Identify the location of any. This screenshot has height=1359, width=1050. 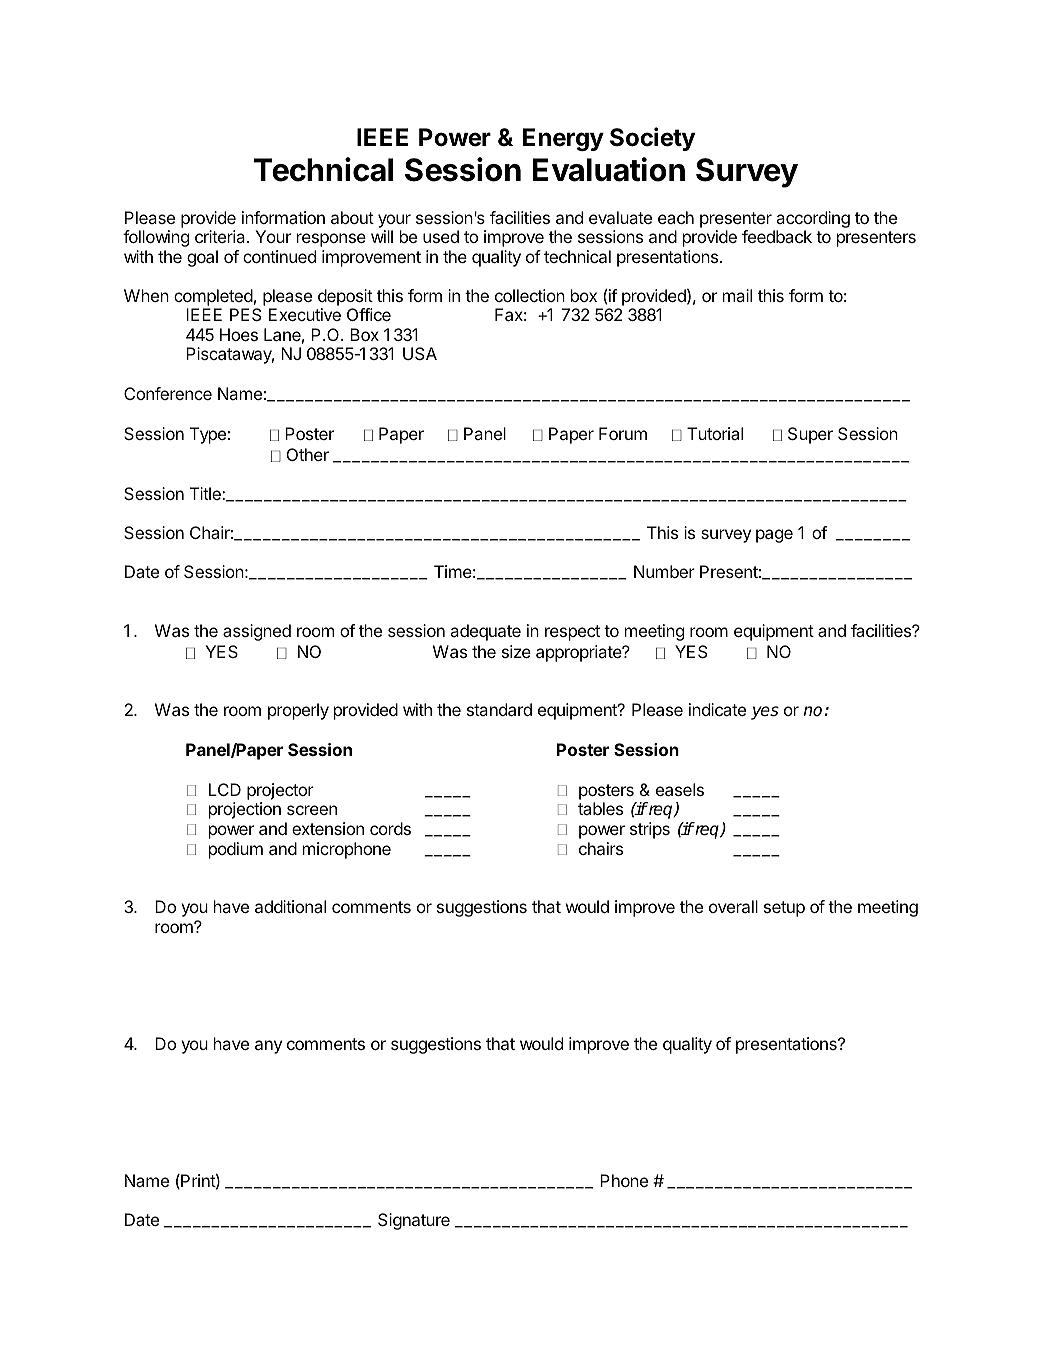
(268, 1047).
